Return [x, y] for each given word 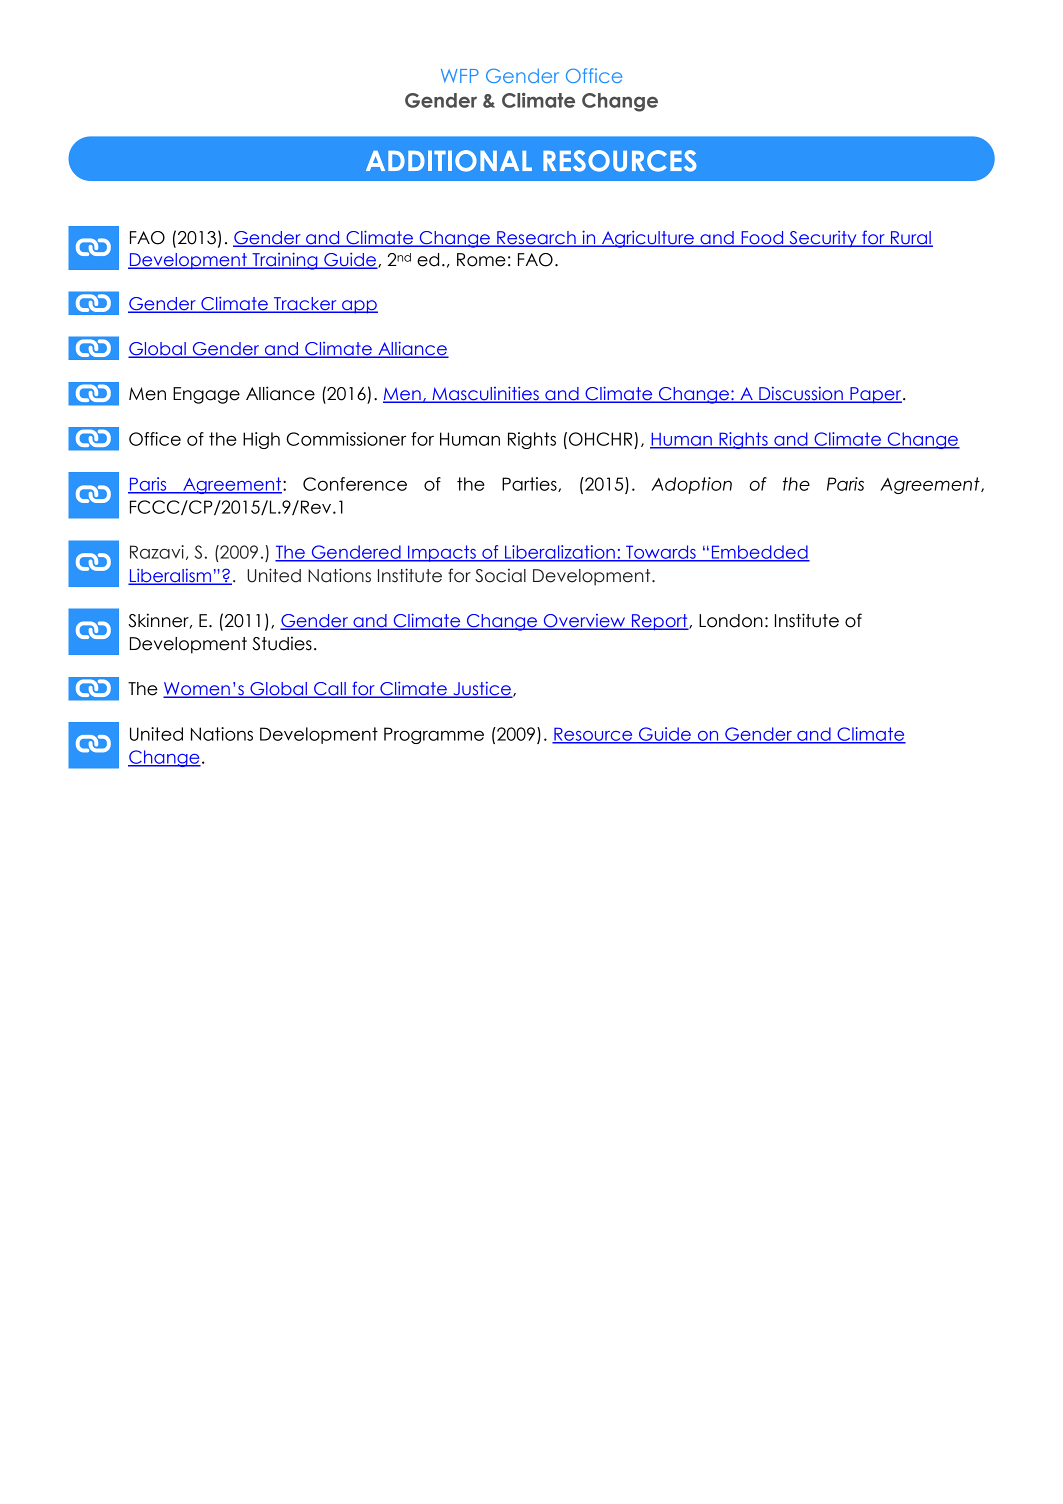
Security [823, 239]
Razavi [157, 552]
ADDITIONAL [449, 161]
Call [330, 690]
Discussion [801, 395]
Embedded [760, 553]
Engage [206, 395]
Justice [482, 690]
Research [536, 239]
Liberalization [560, 553]
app [359, 307]
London [731, 621]
